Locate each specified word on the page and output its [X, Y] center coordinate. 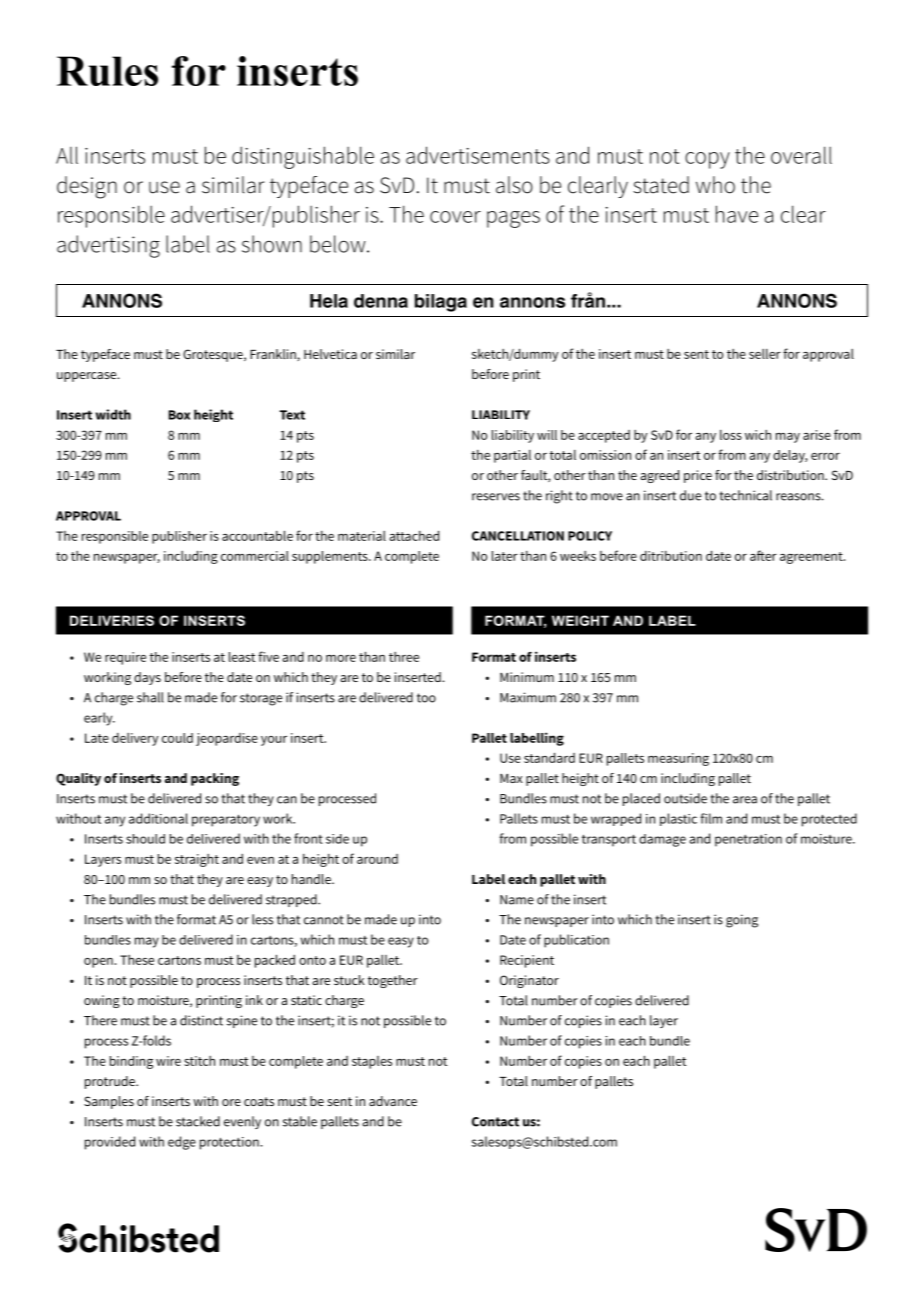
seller [765, 354]
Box [179, 415]
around [377, 859]
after [763, 555]
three [404, 657]
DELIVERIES [112, 620]
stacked [198, 1121]
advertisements [478, 155]
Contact [495, 1122]
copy [707, 160]
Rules [107, 71]
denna [381, 301]
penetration [748, 840]
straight [197, 860]
